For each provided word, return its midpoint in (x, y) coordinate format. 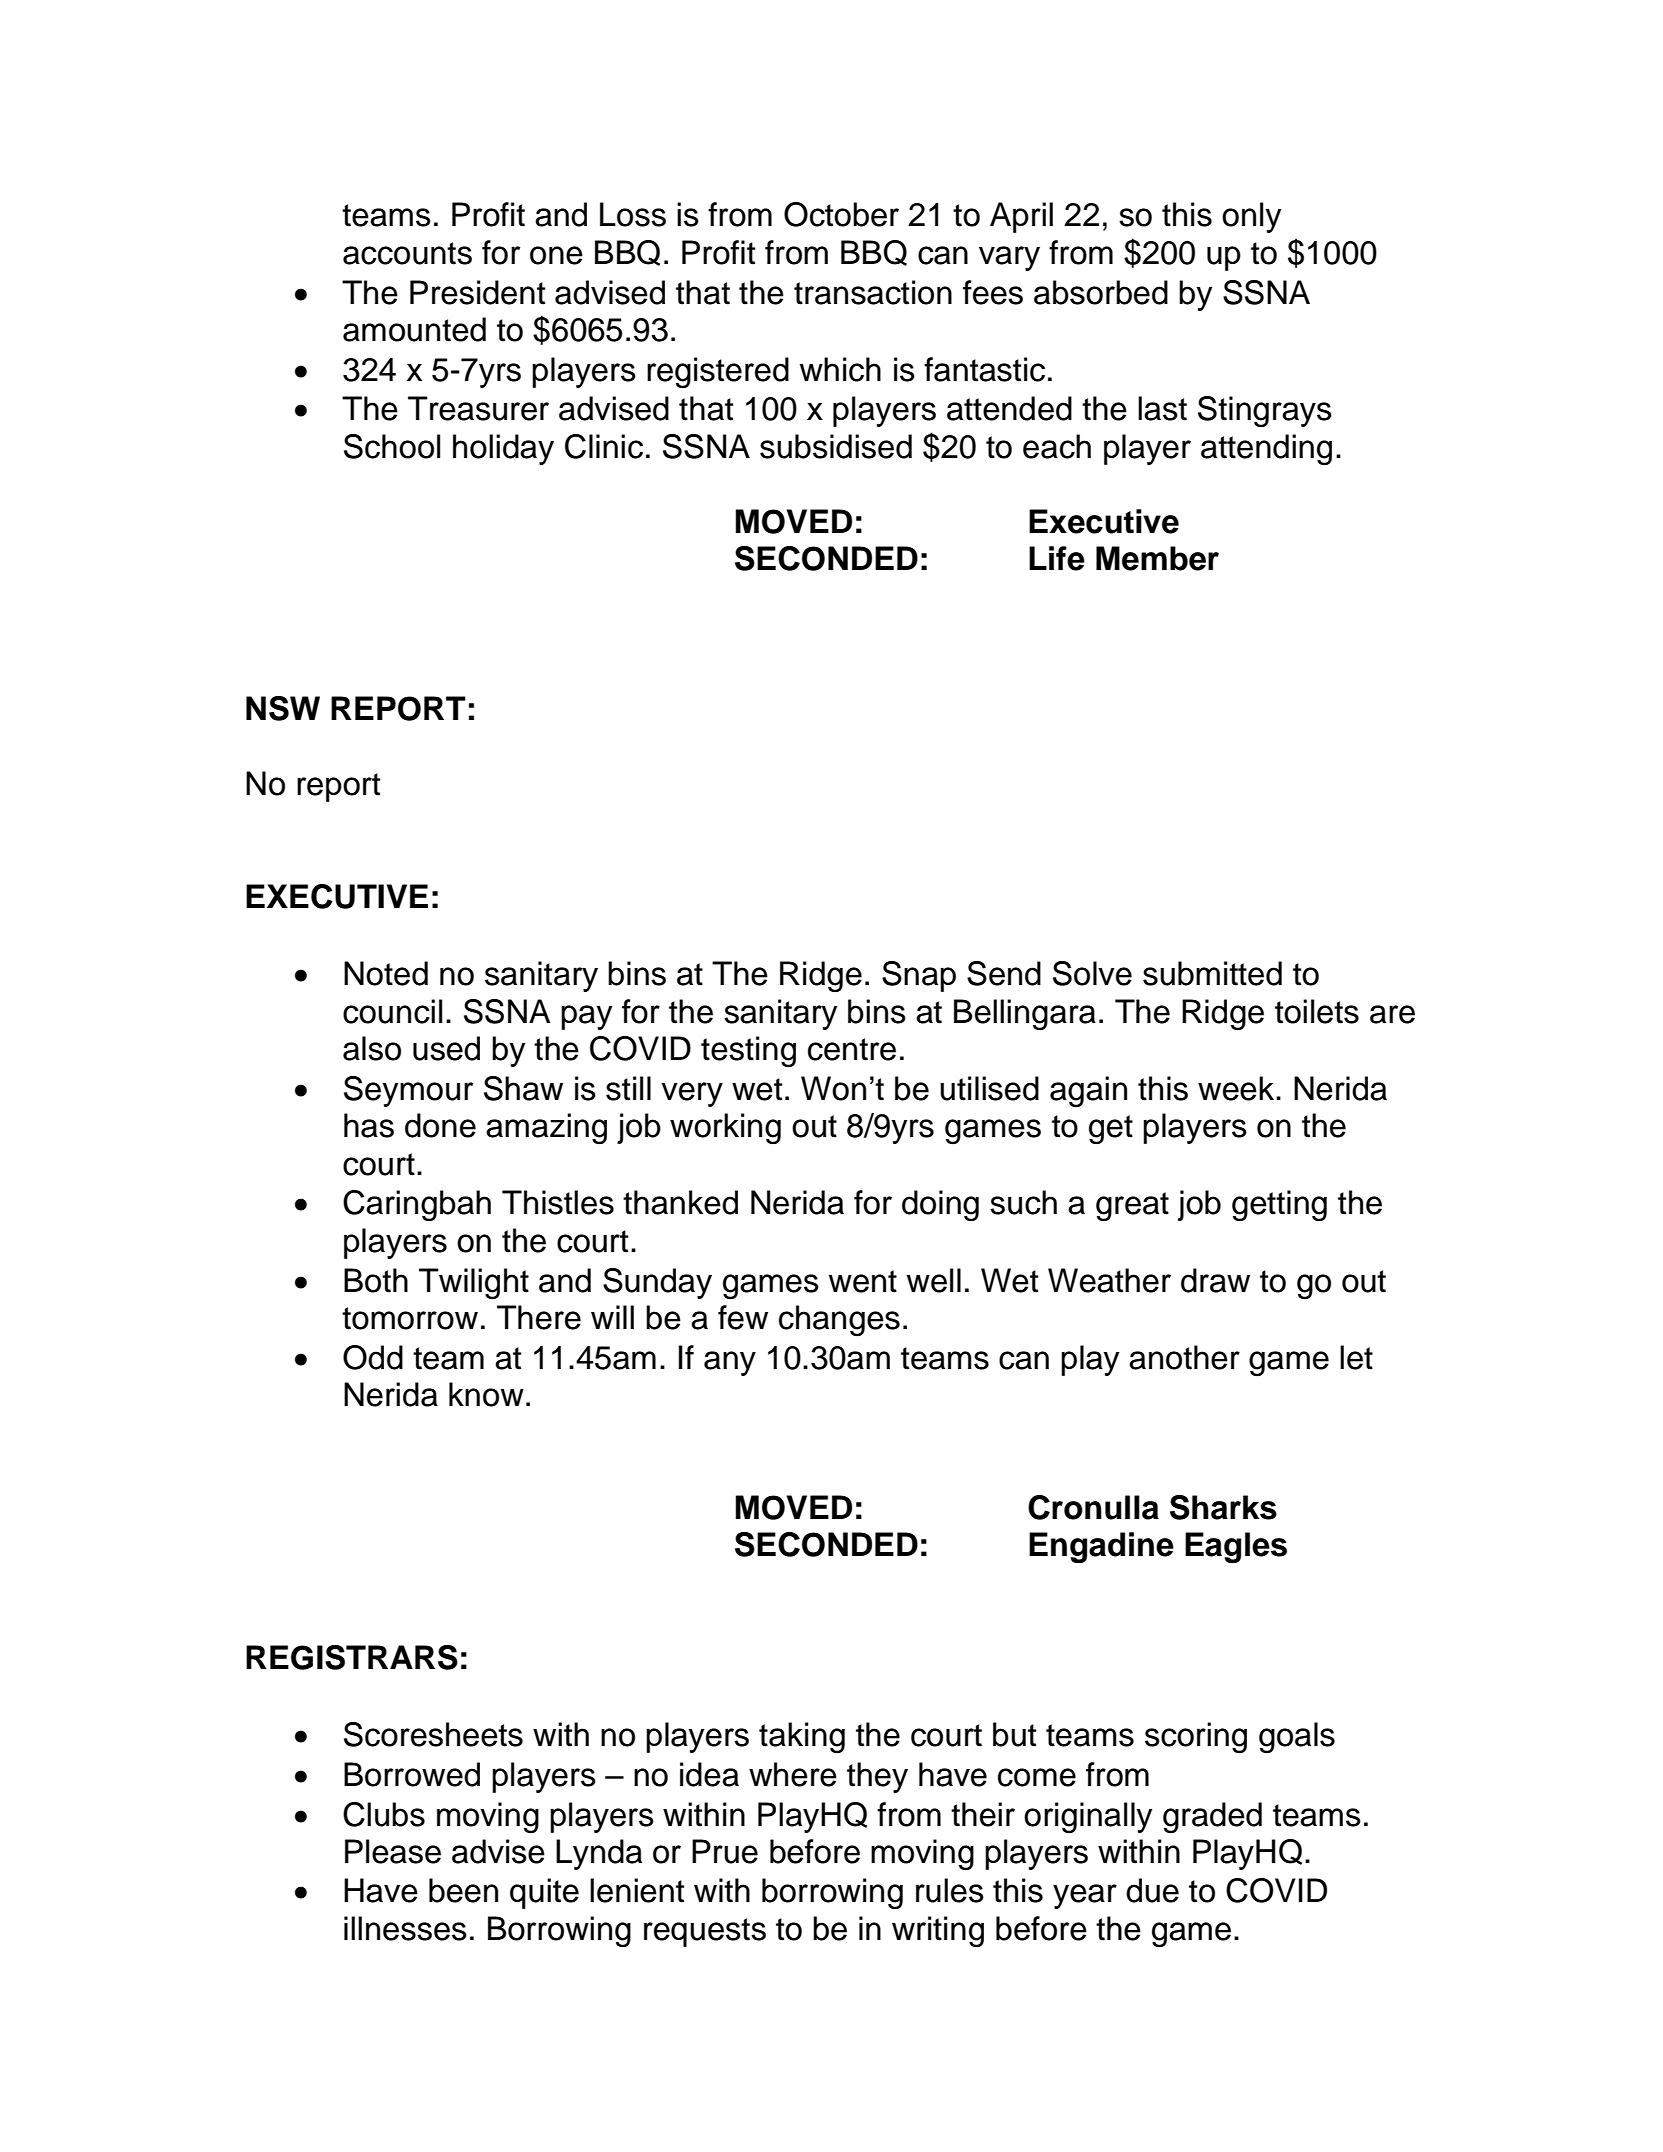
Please (393, 1851)
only (1252, 217)
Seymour (408, 1091)
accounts (407, 253)
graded (1212, 1817)
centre (852, 1049)
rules (950, 1890)
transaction (873, 292)
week (1237, 1088)
